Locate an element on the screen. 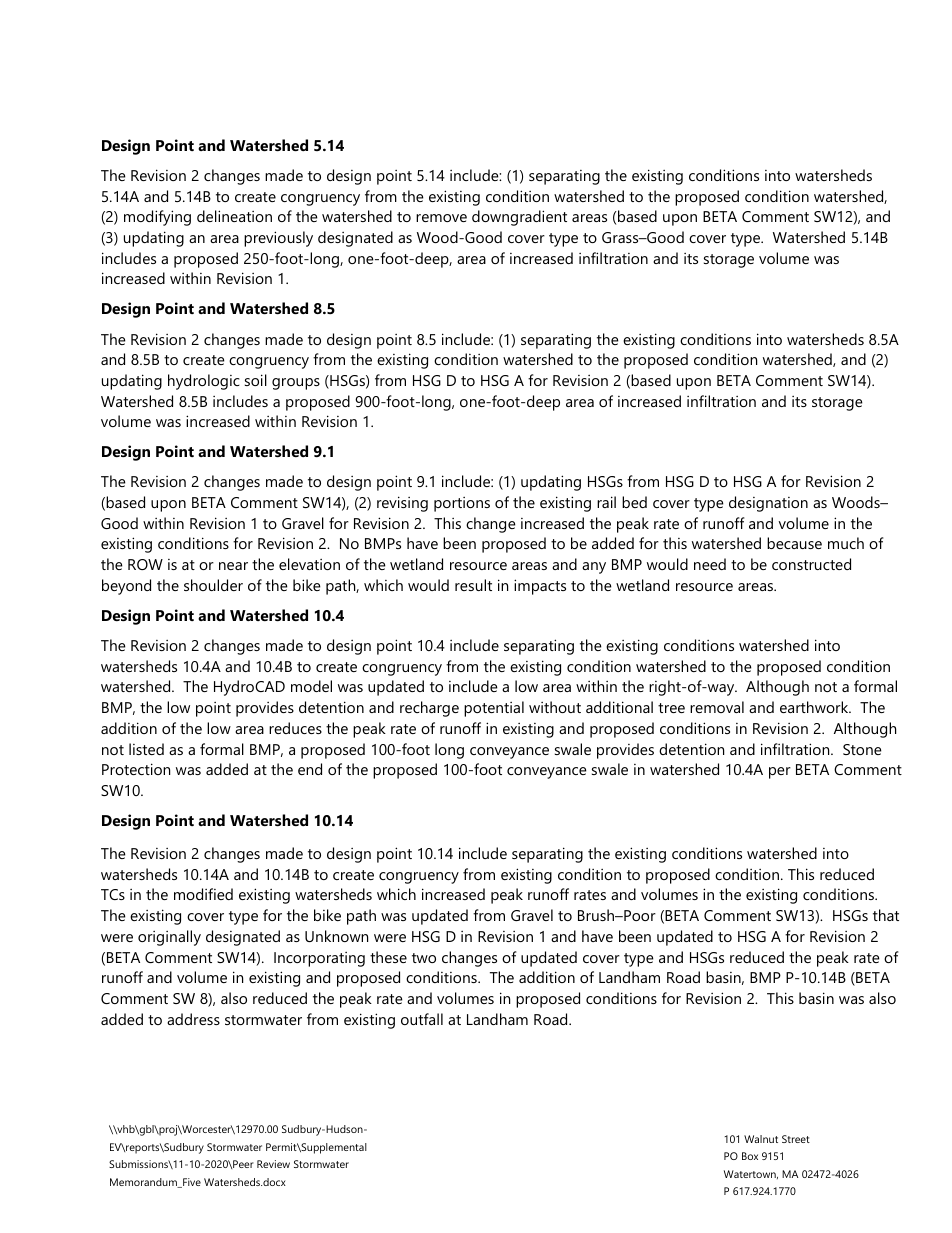 This screenshot has height=1233, width=952. Review is located at coordinates (273, 1164).
